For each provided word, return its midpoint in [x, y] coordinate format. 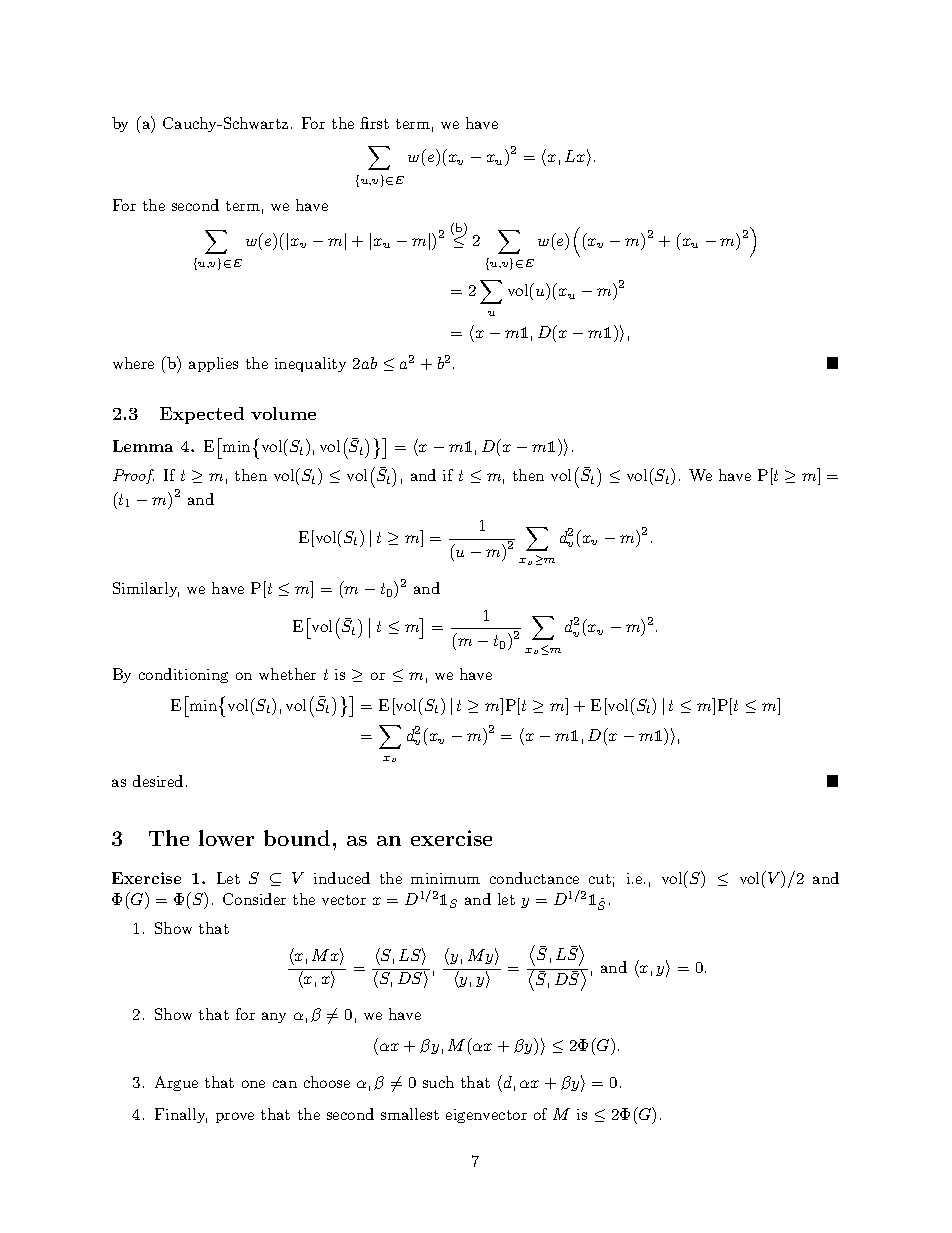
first [374, 123]
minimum [445, 878]
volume [283, 413]
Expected [202, 415]
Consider [254, 899]
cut [600, 879]
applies [213, 364]
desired [158, 781]
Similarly [146, 589]
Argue [176, 1083]
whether [287, 674]
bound [297, 838]
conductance [534, 878]
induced [342, 878]
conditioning [183, 675]
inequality [310, 364]
